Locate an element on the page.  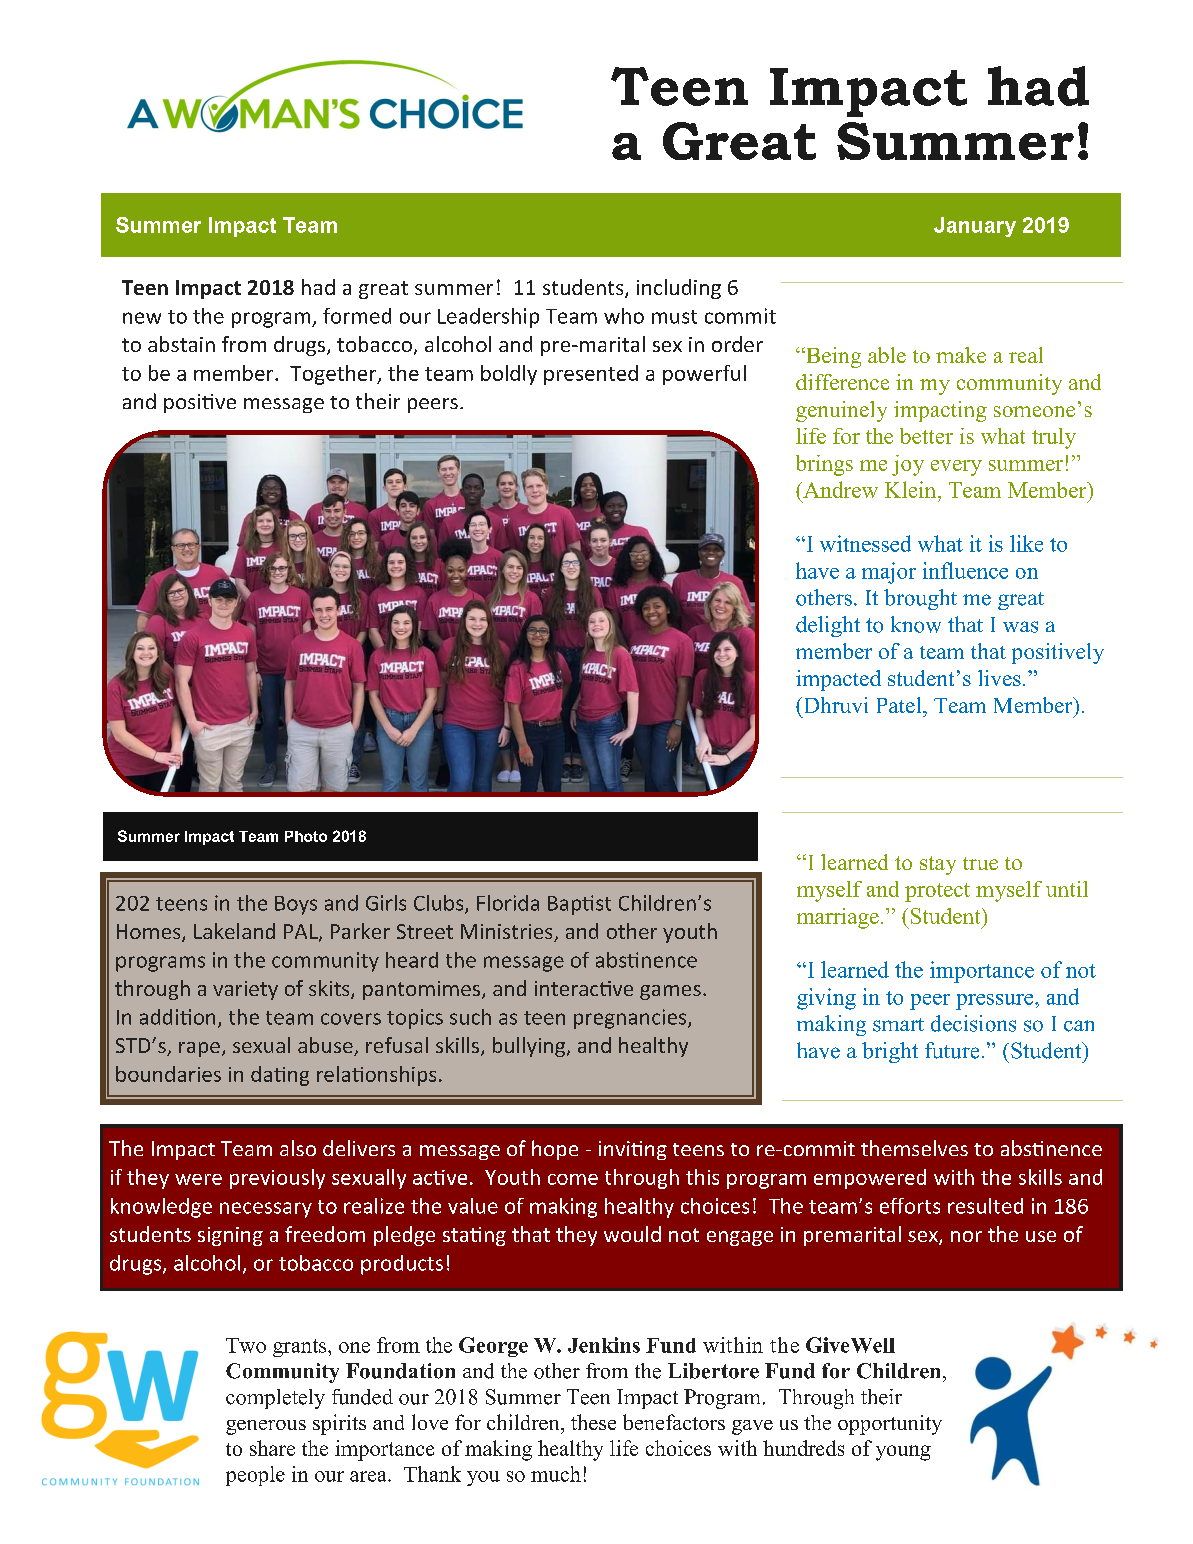
generous is located at coordinates (266, 1427).
